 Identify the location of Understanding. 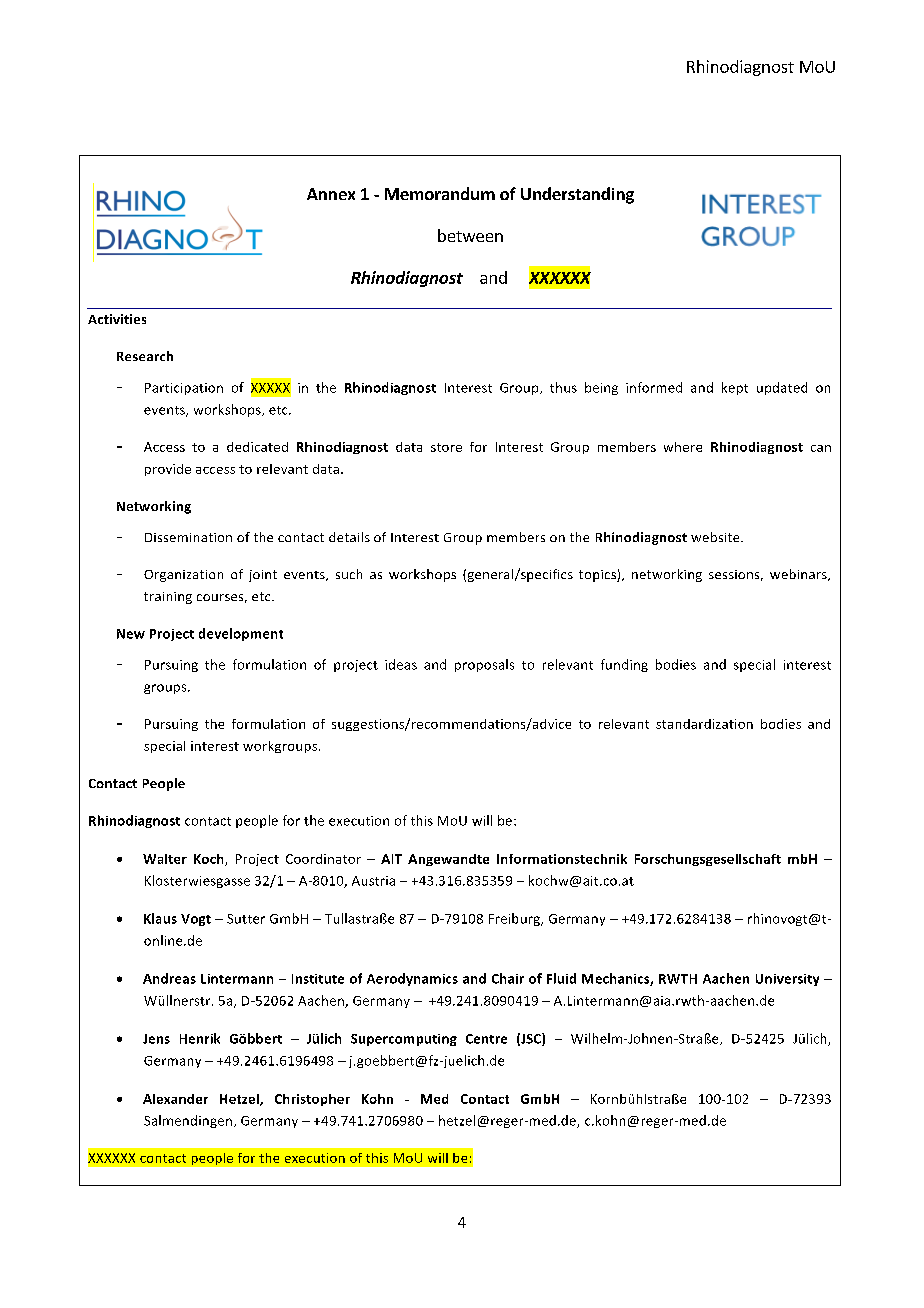
(577, 195).
